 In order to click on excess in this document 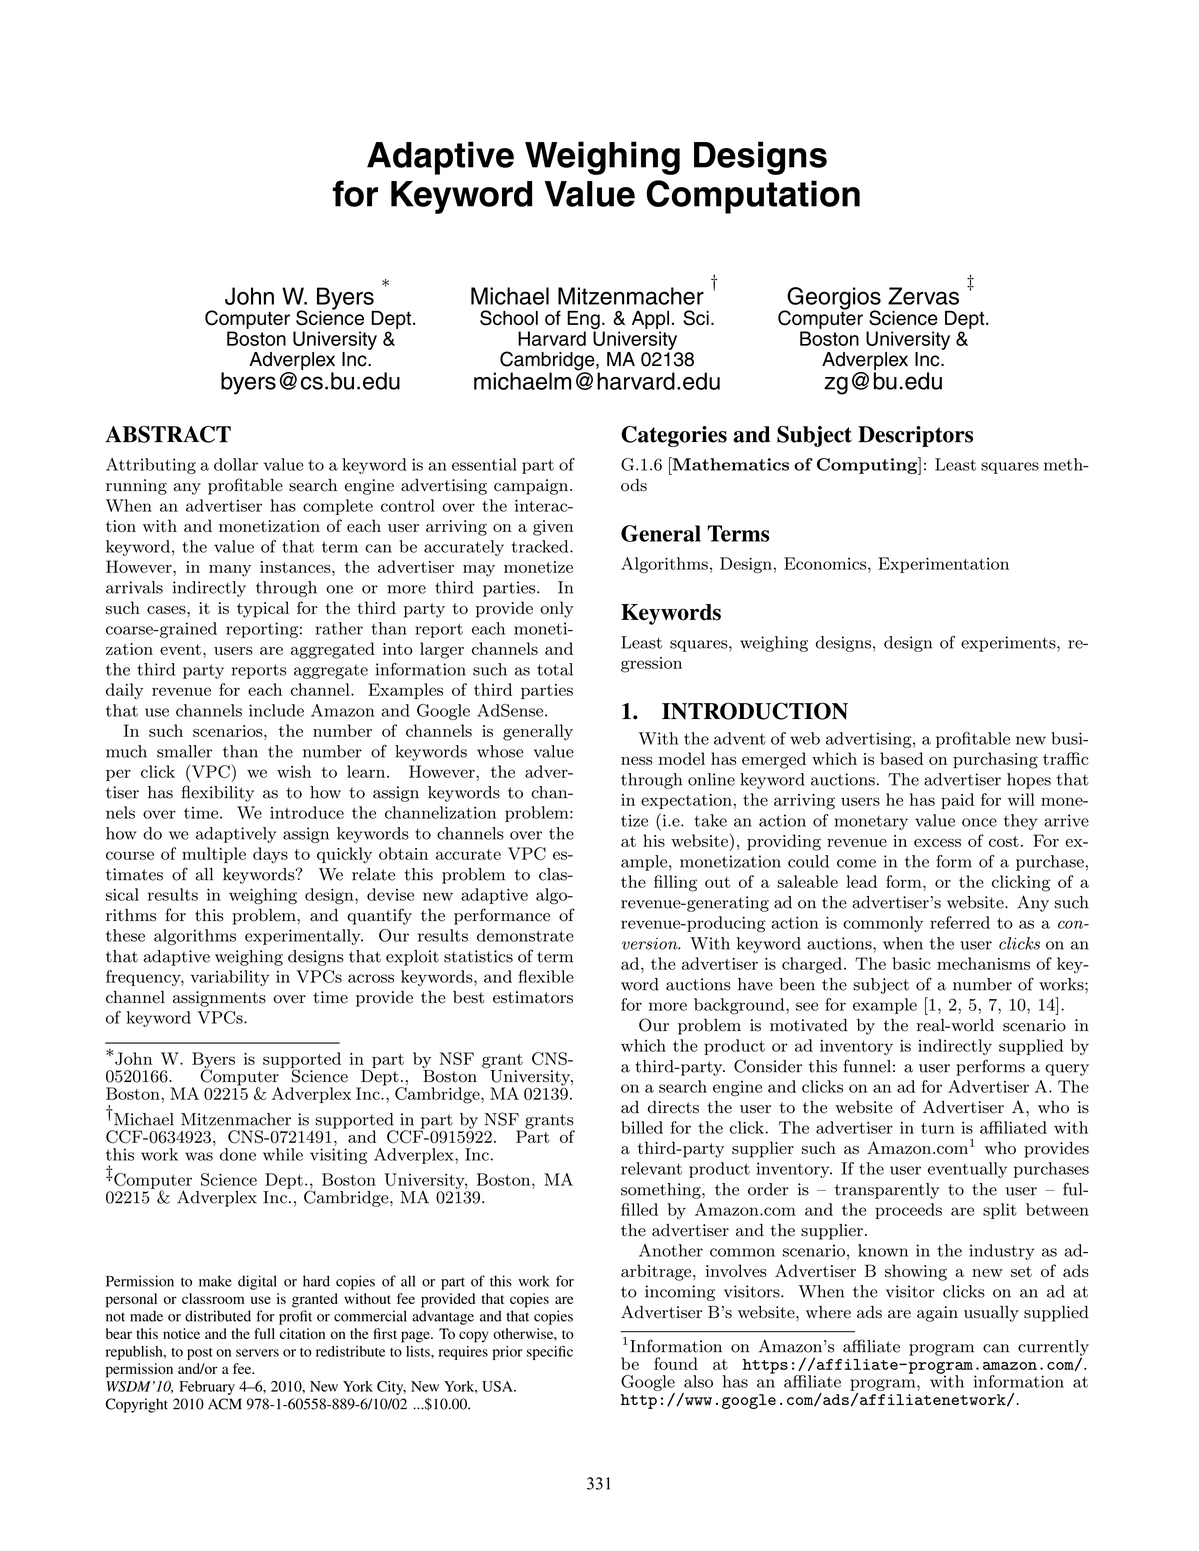, I will do `click(937, 843)`.
